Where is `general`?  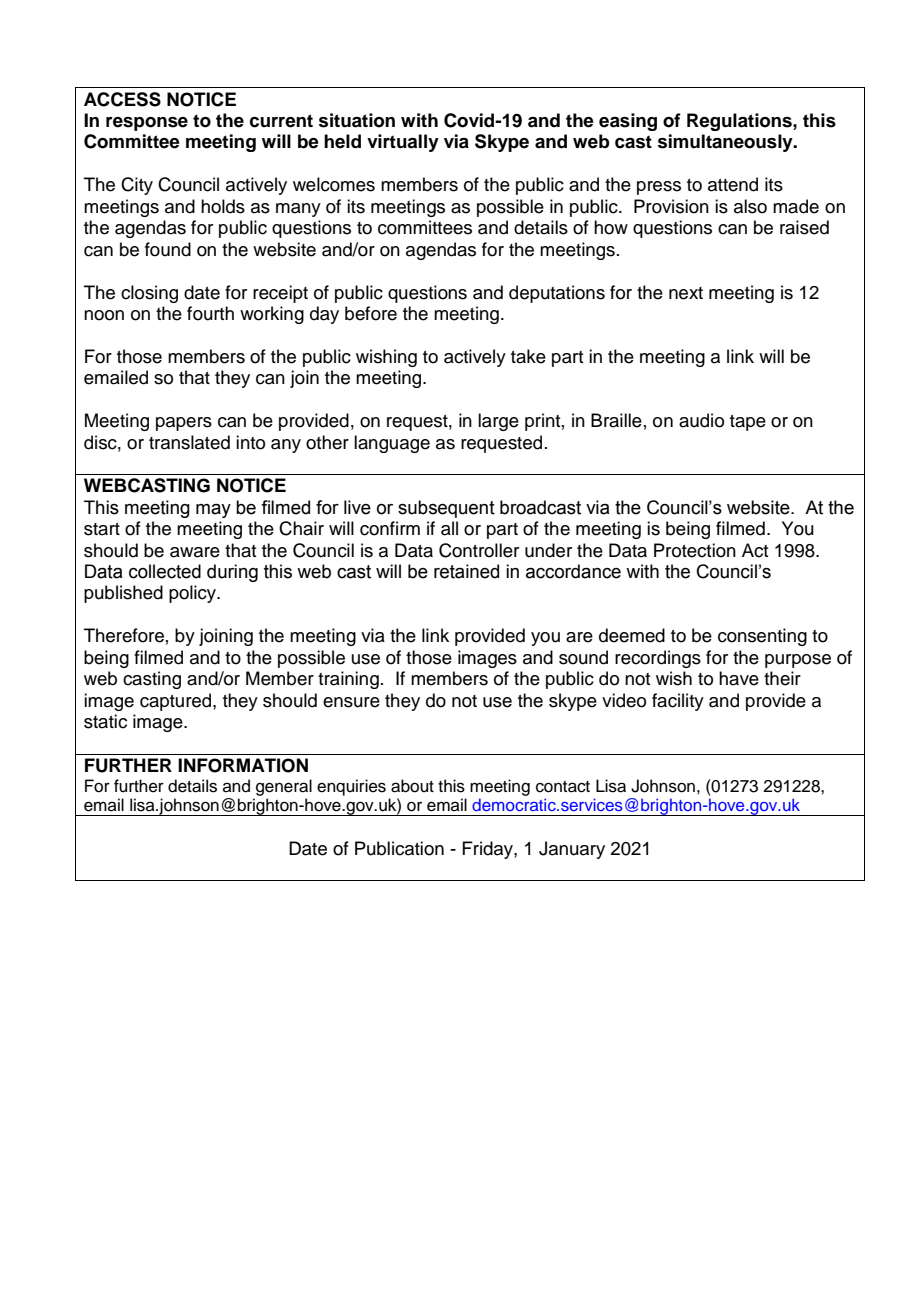
general is located at coordinates (284, 787).
